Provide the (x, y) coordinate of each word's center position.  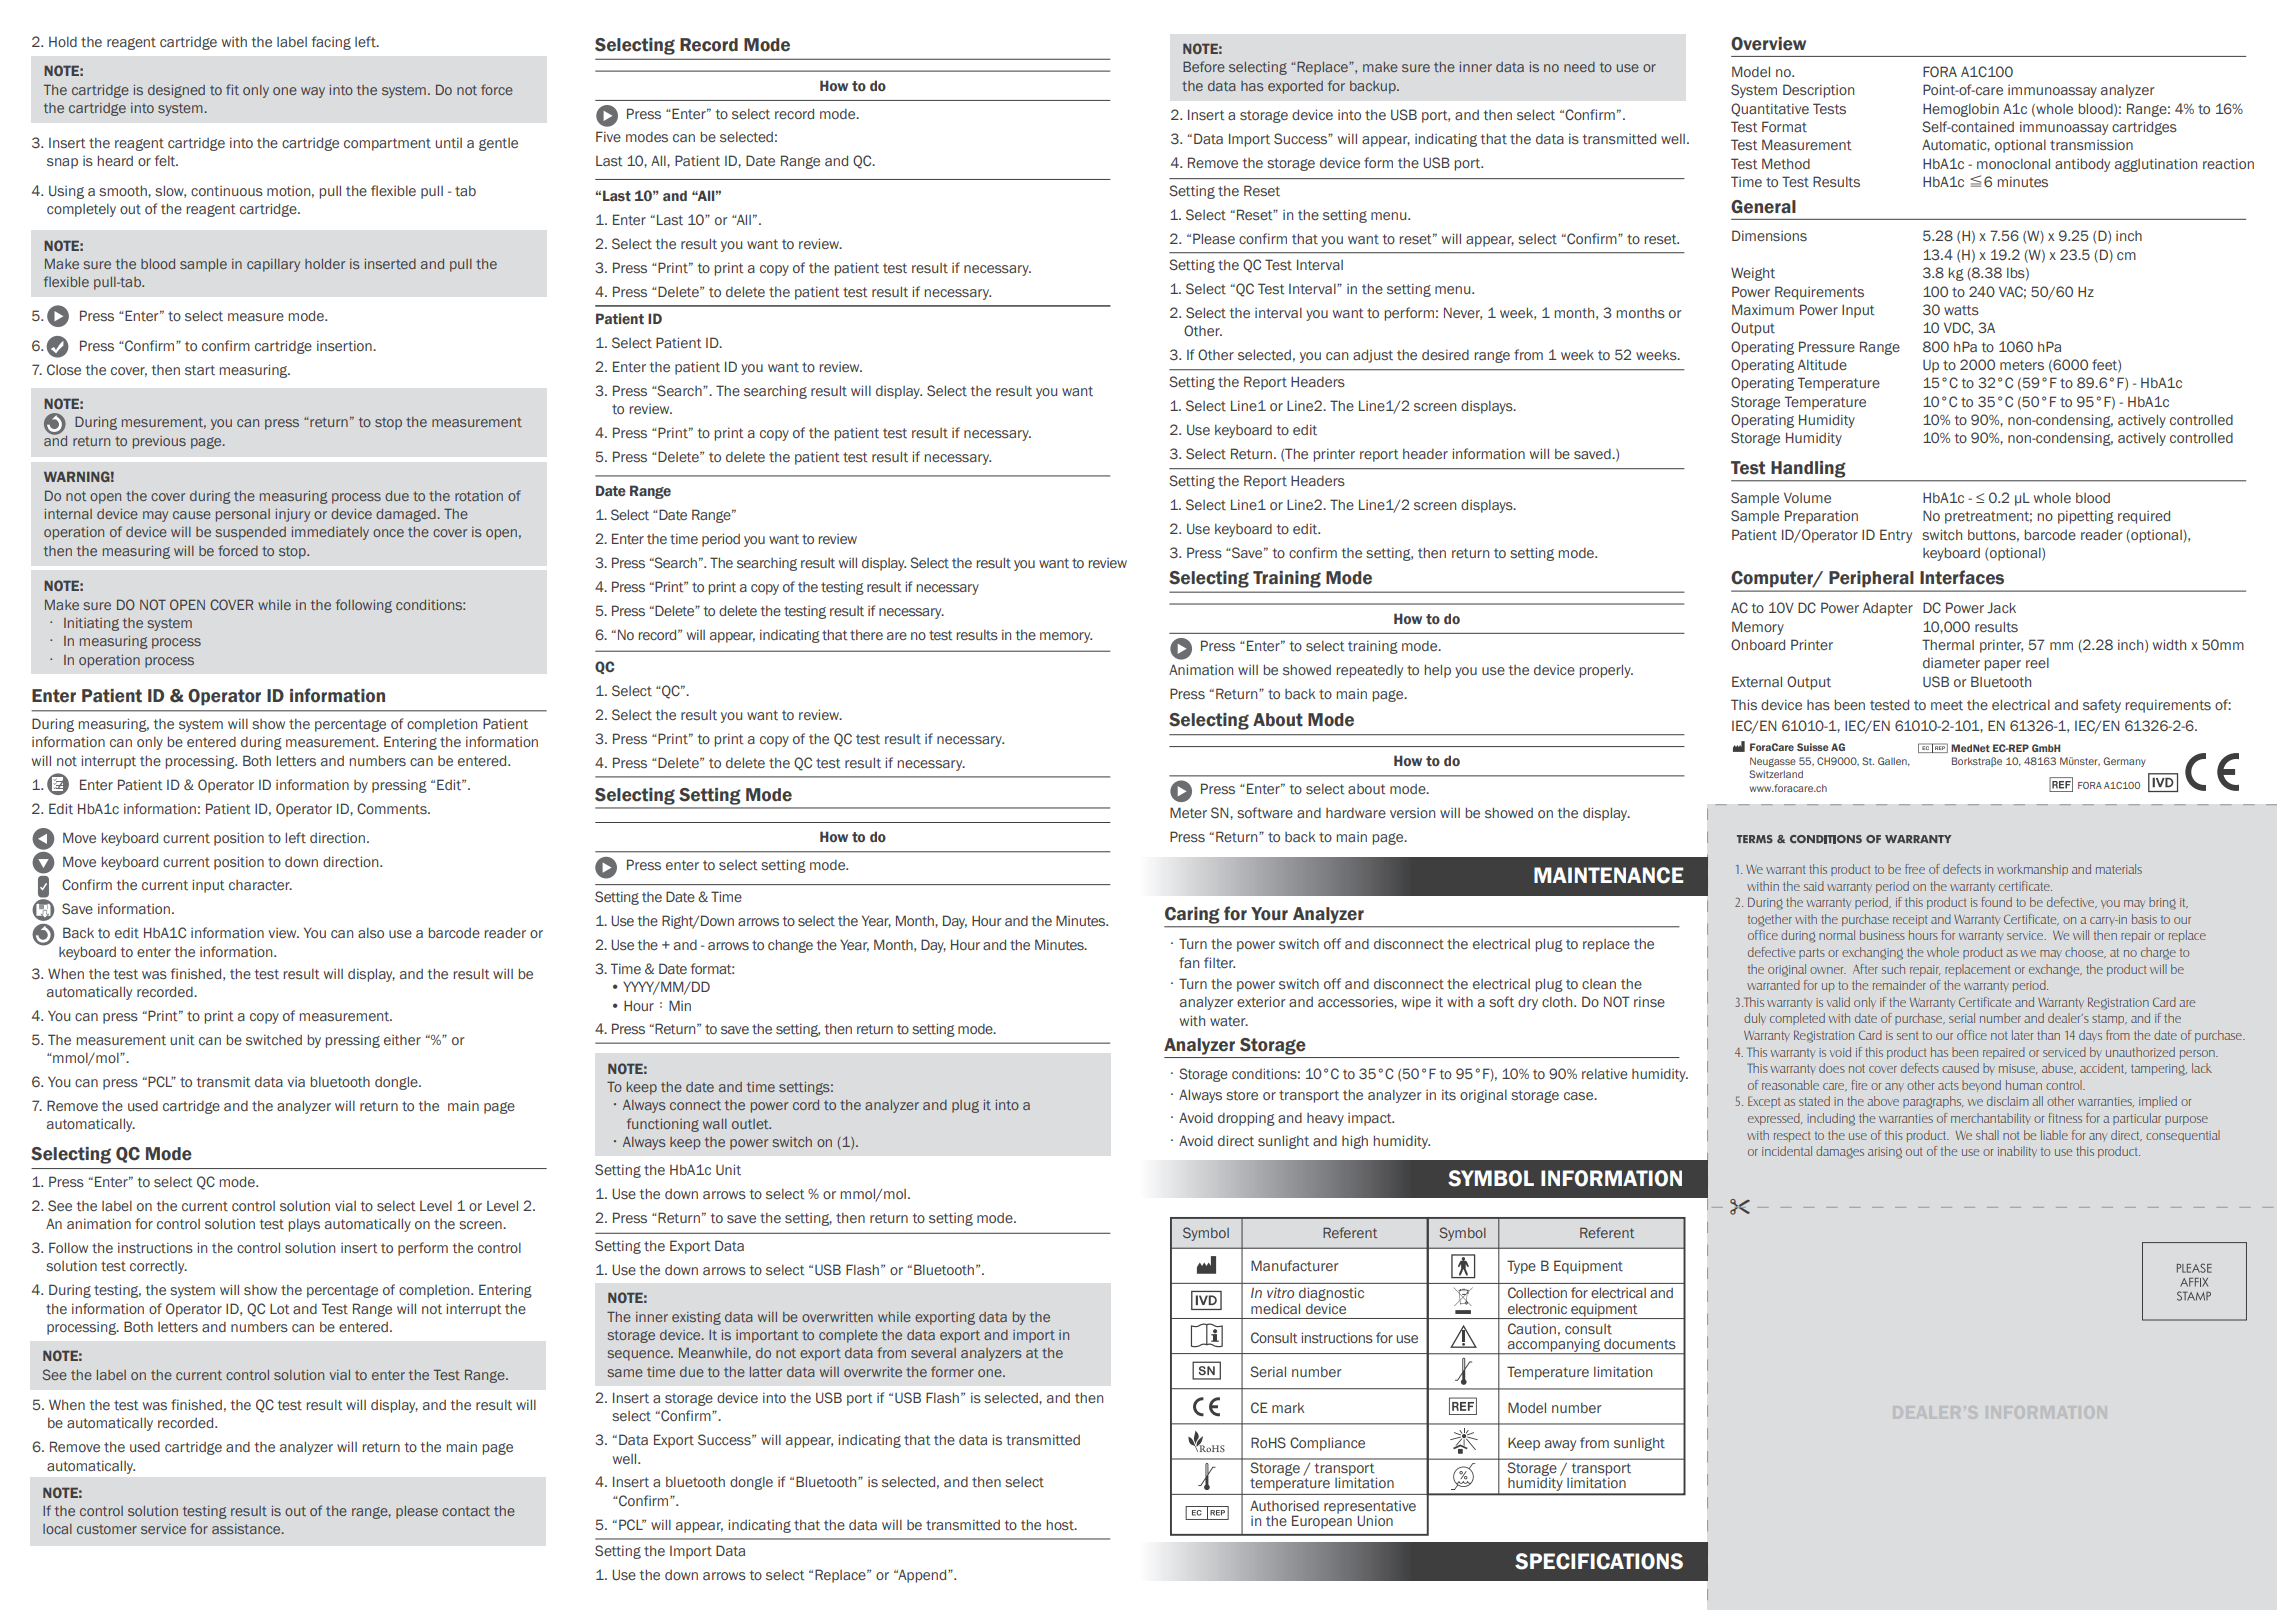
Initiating (91, 624)
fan (1189, 962)
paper (2002, 665)
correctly (158, 1267)
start (200, 370)
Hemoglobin (1961, 110)
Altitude (1822, 365)
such (1893, 969)
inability (2017, 1152)
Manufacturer (1295, 1265)
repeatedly (1369, 671)
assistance (247, 1529)
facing (331, 43)
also (371, 933)
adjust (1373, 356)
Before (1204, 66)
